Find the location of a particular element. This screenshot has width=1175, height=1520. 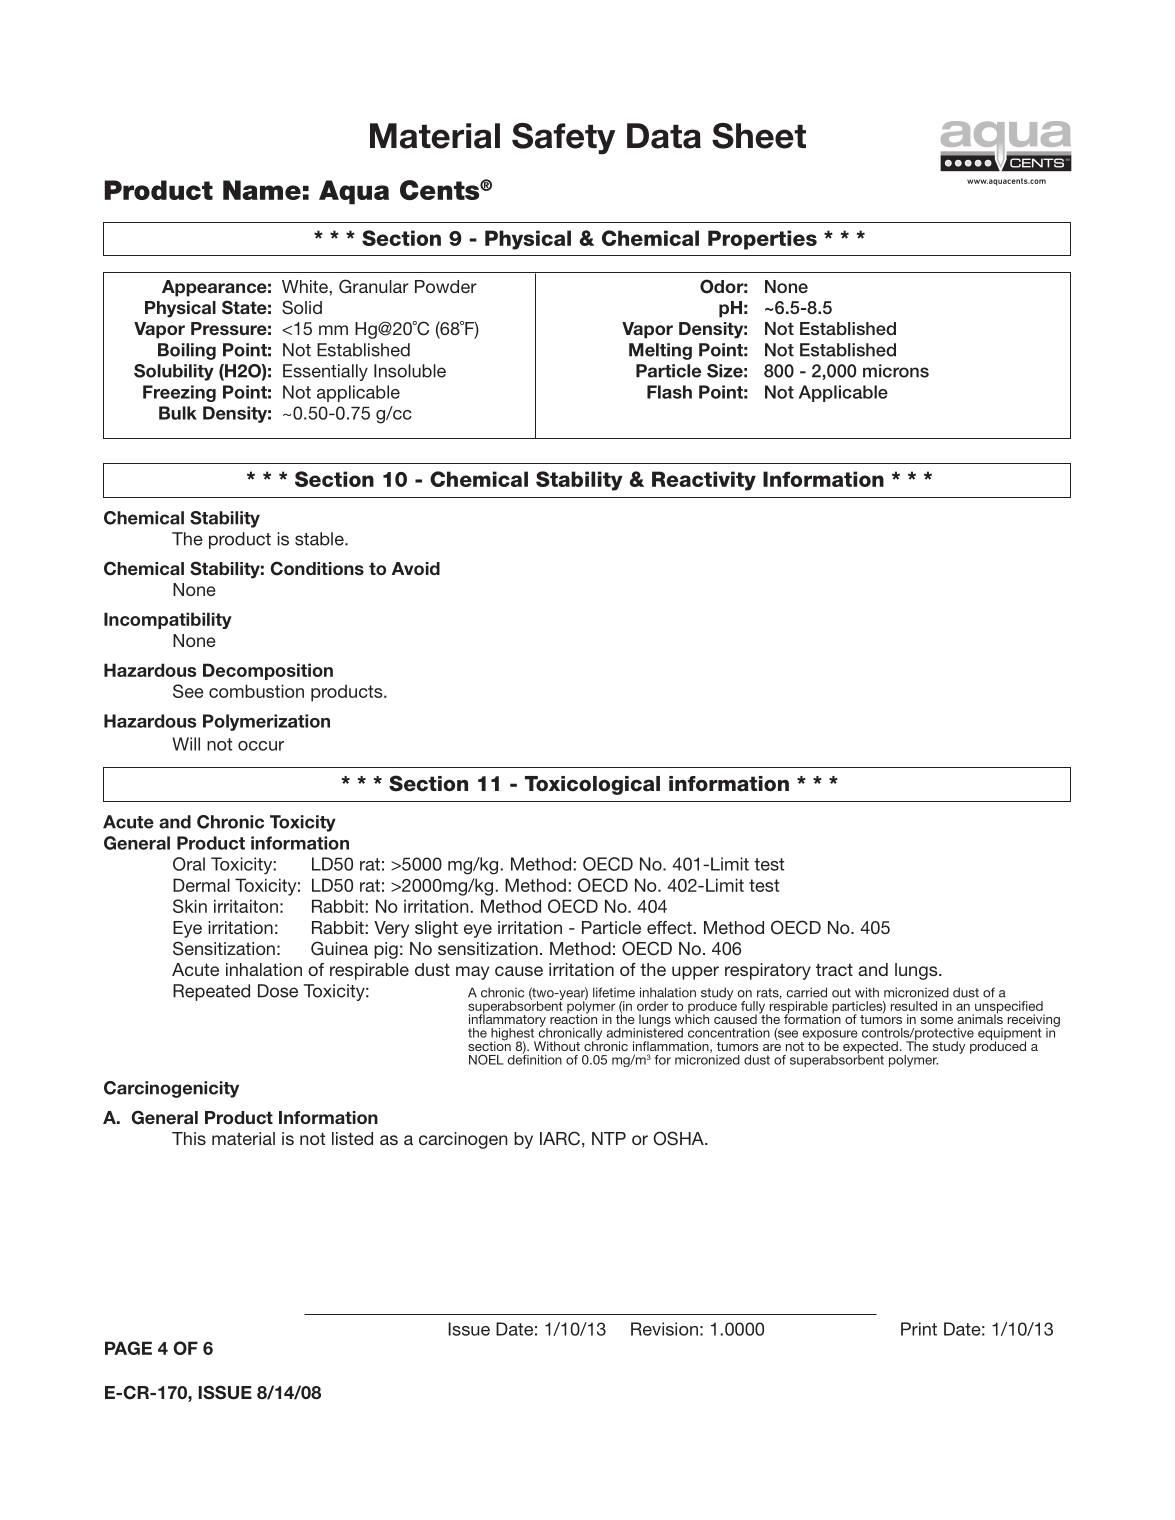

Sheet is located at coordinates (759, 136).
